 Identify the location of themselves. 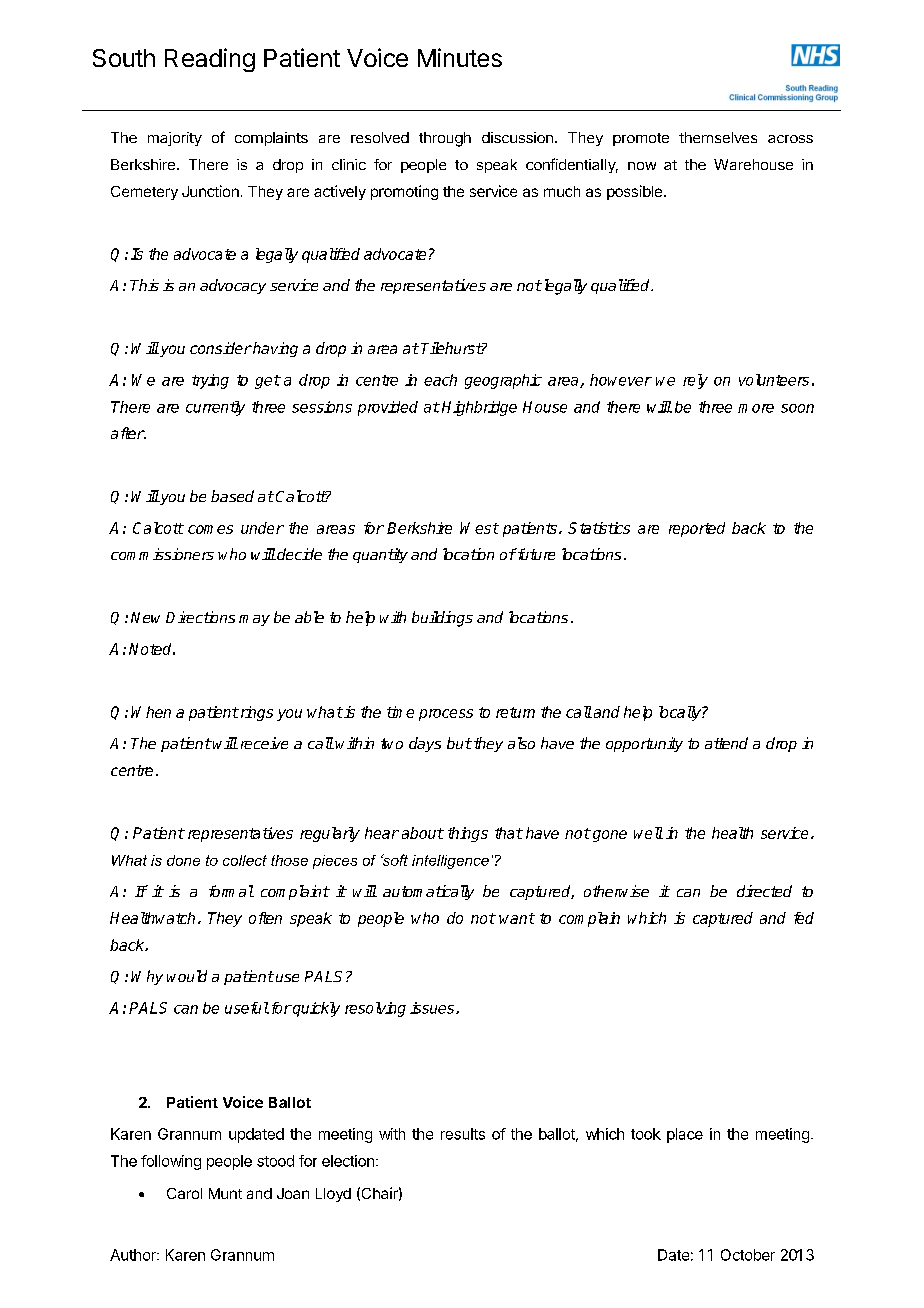
(718, 137).
